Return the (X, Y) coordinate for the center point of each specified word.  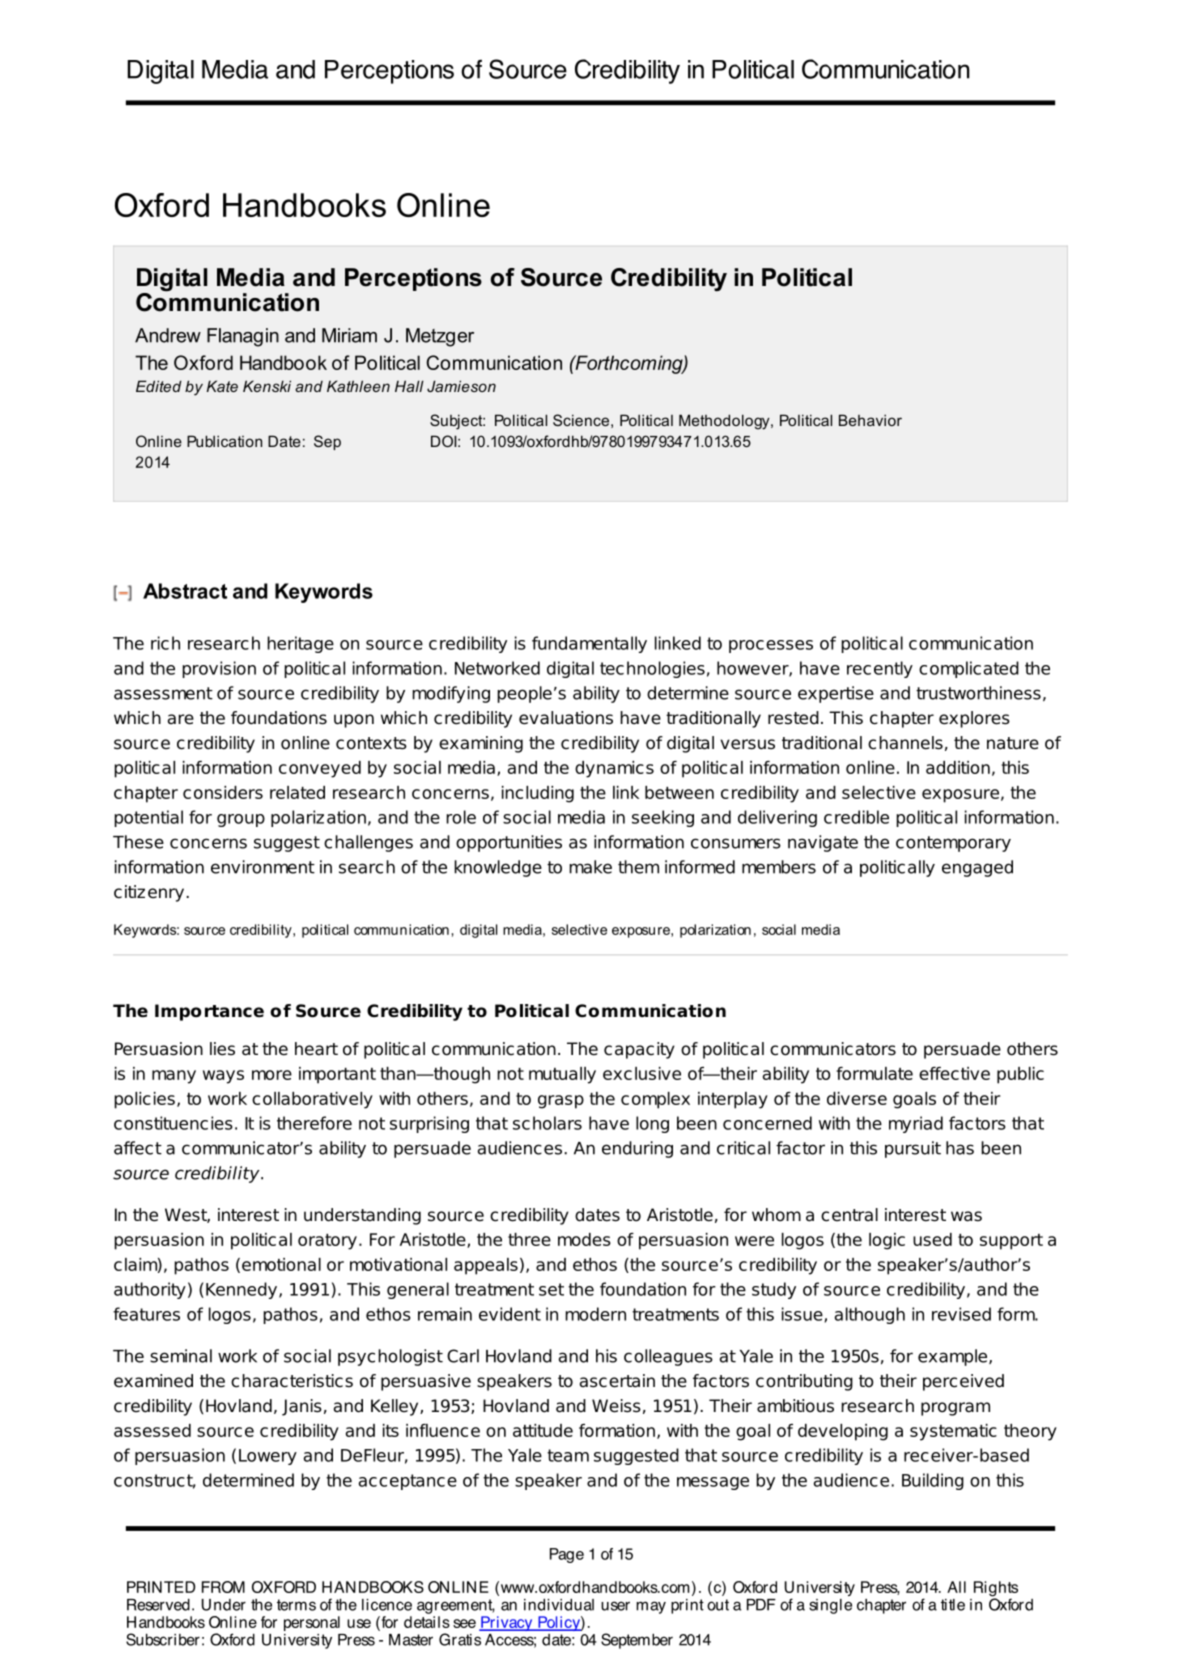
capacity (639, 1050)
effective (954, 1073)
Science (581, 420)
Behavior (870, 420)
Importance (209, 1012)
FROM (223, 1587)
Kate (222, 386)
